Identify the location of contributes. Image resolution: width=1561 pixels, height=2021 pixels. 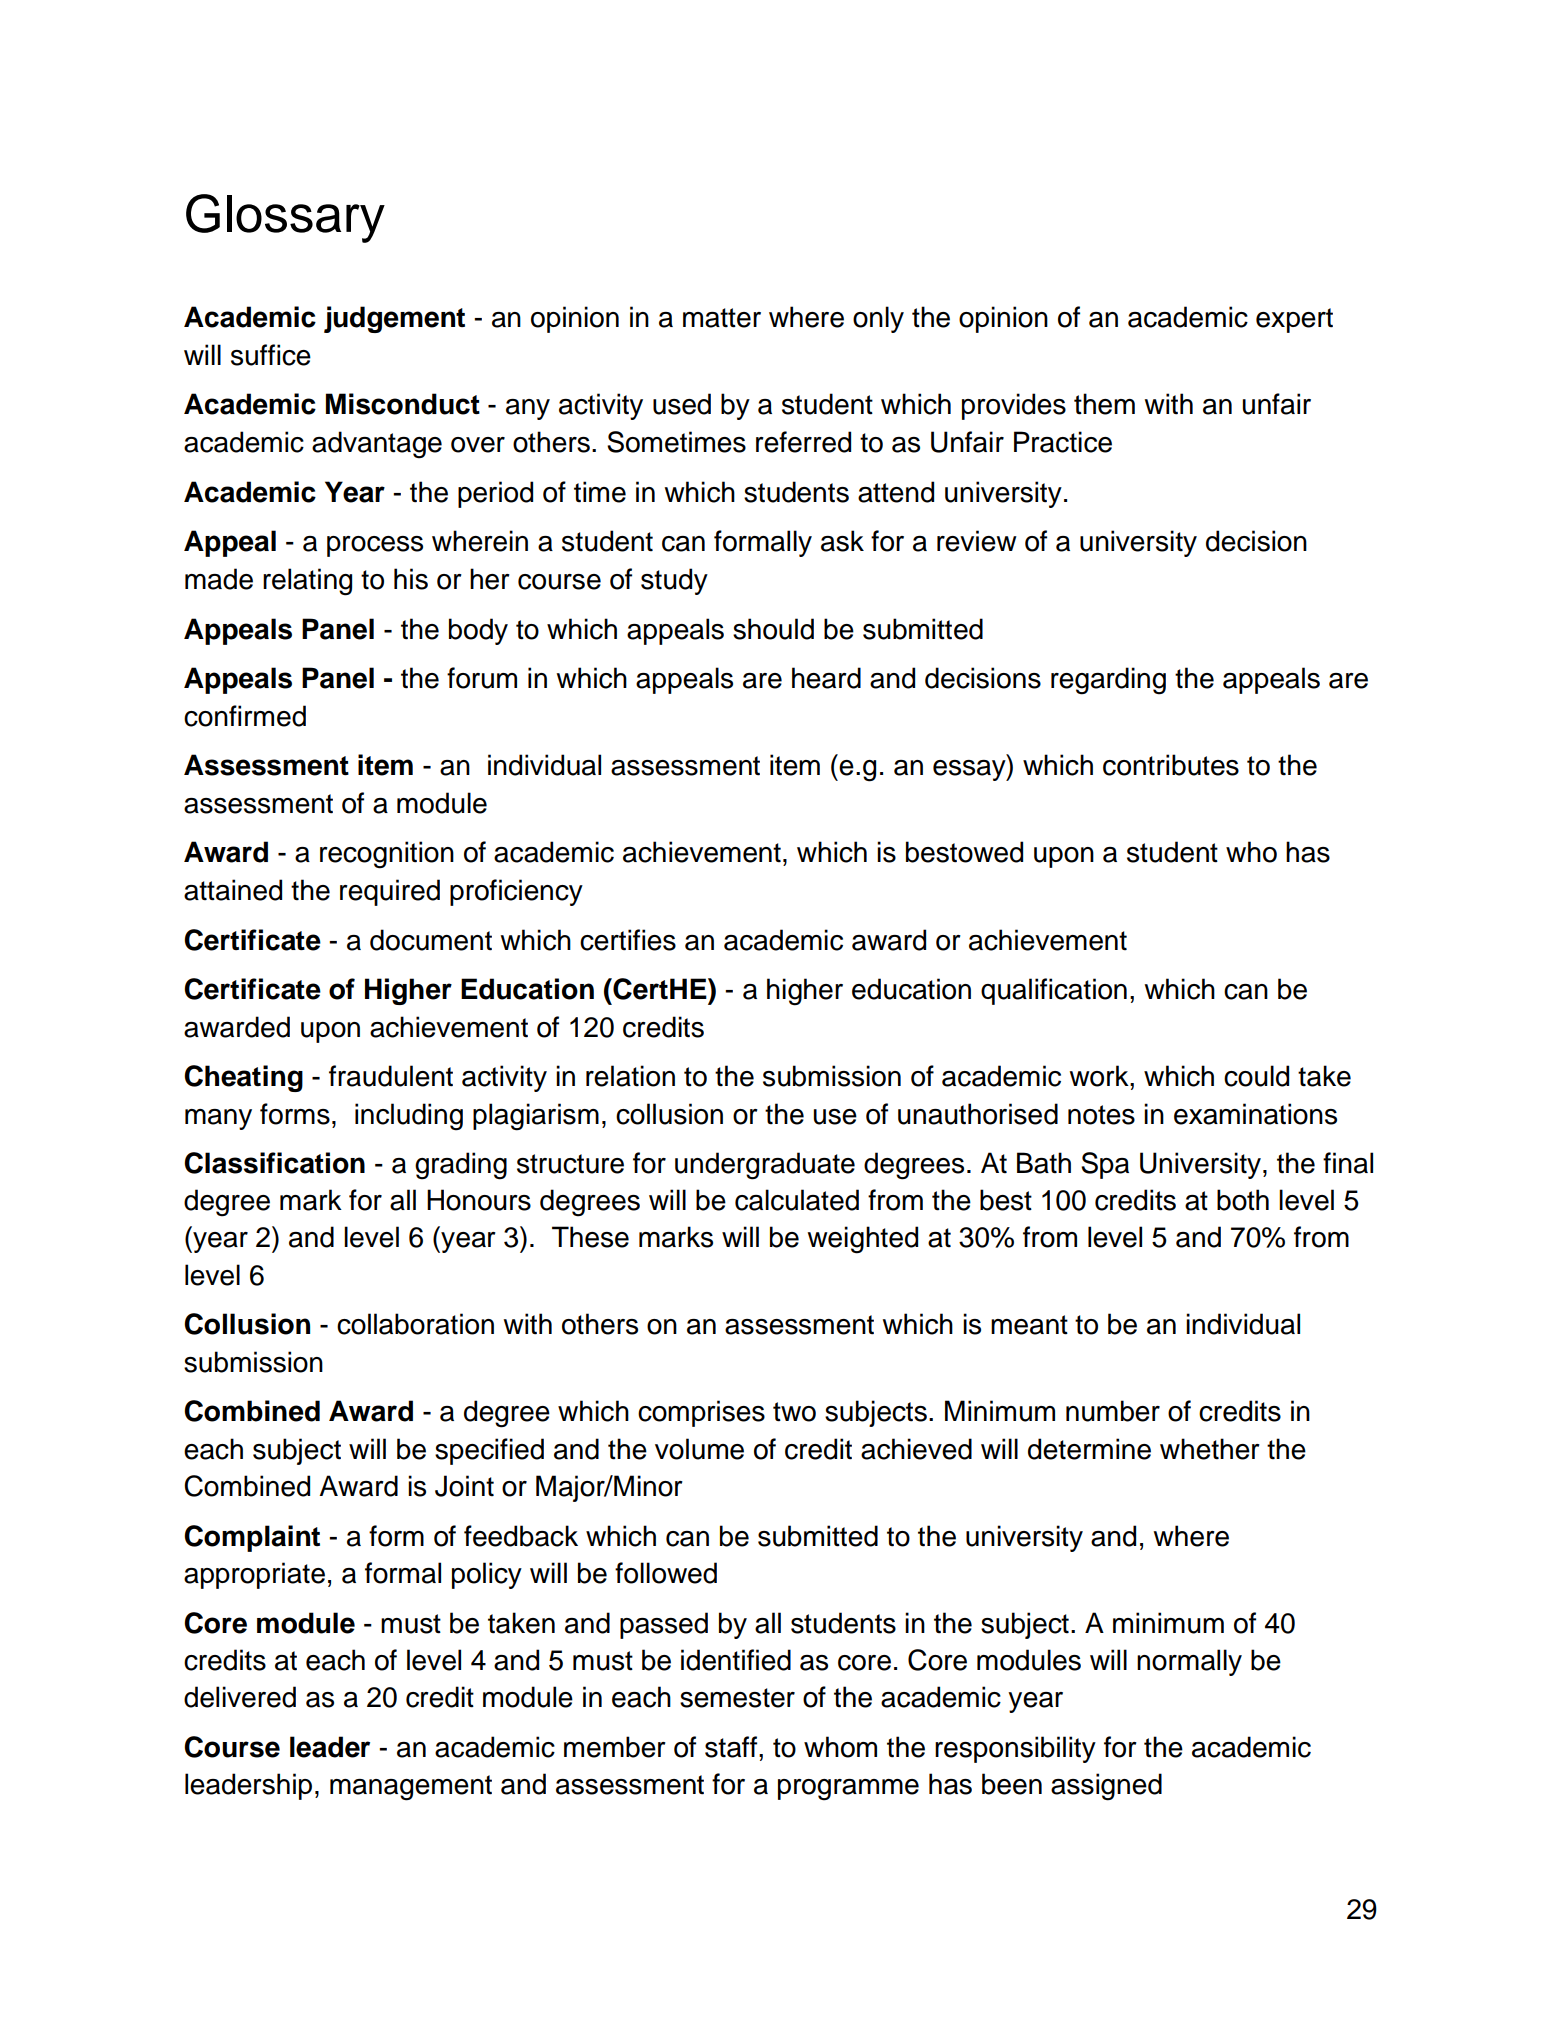
(1171, 765).
